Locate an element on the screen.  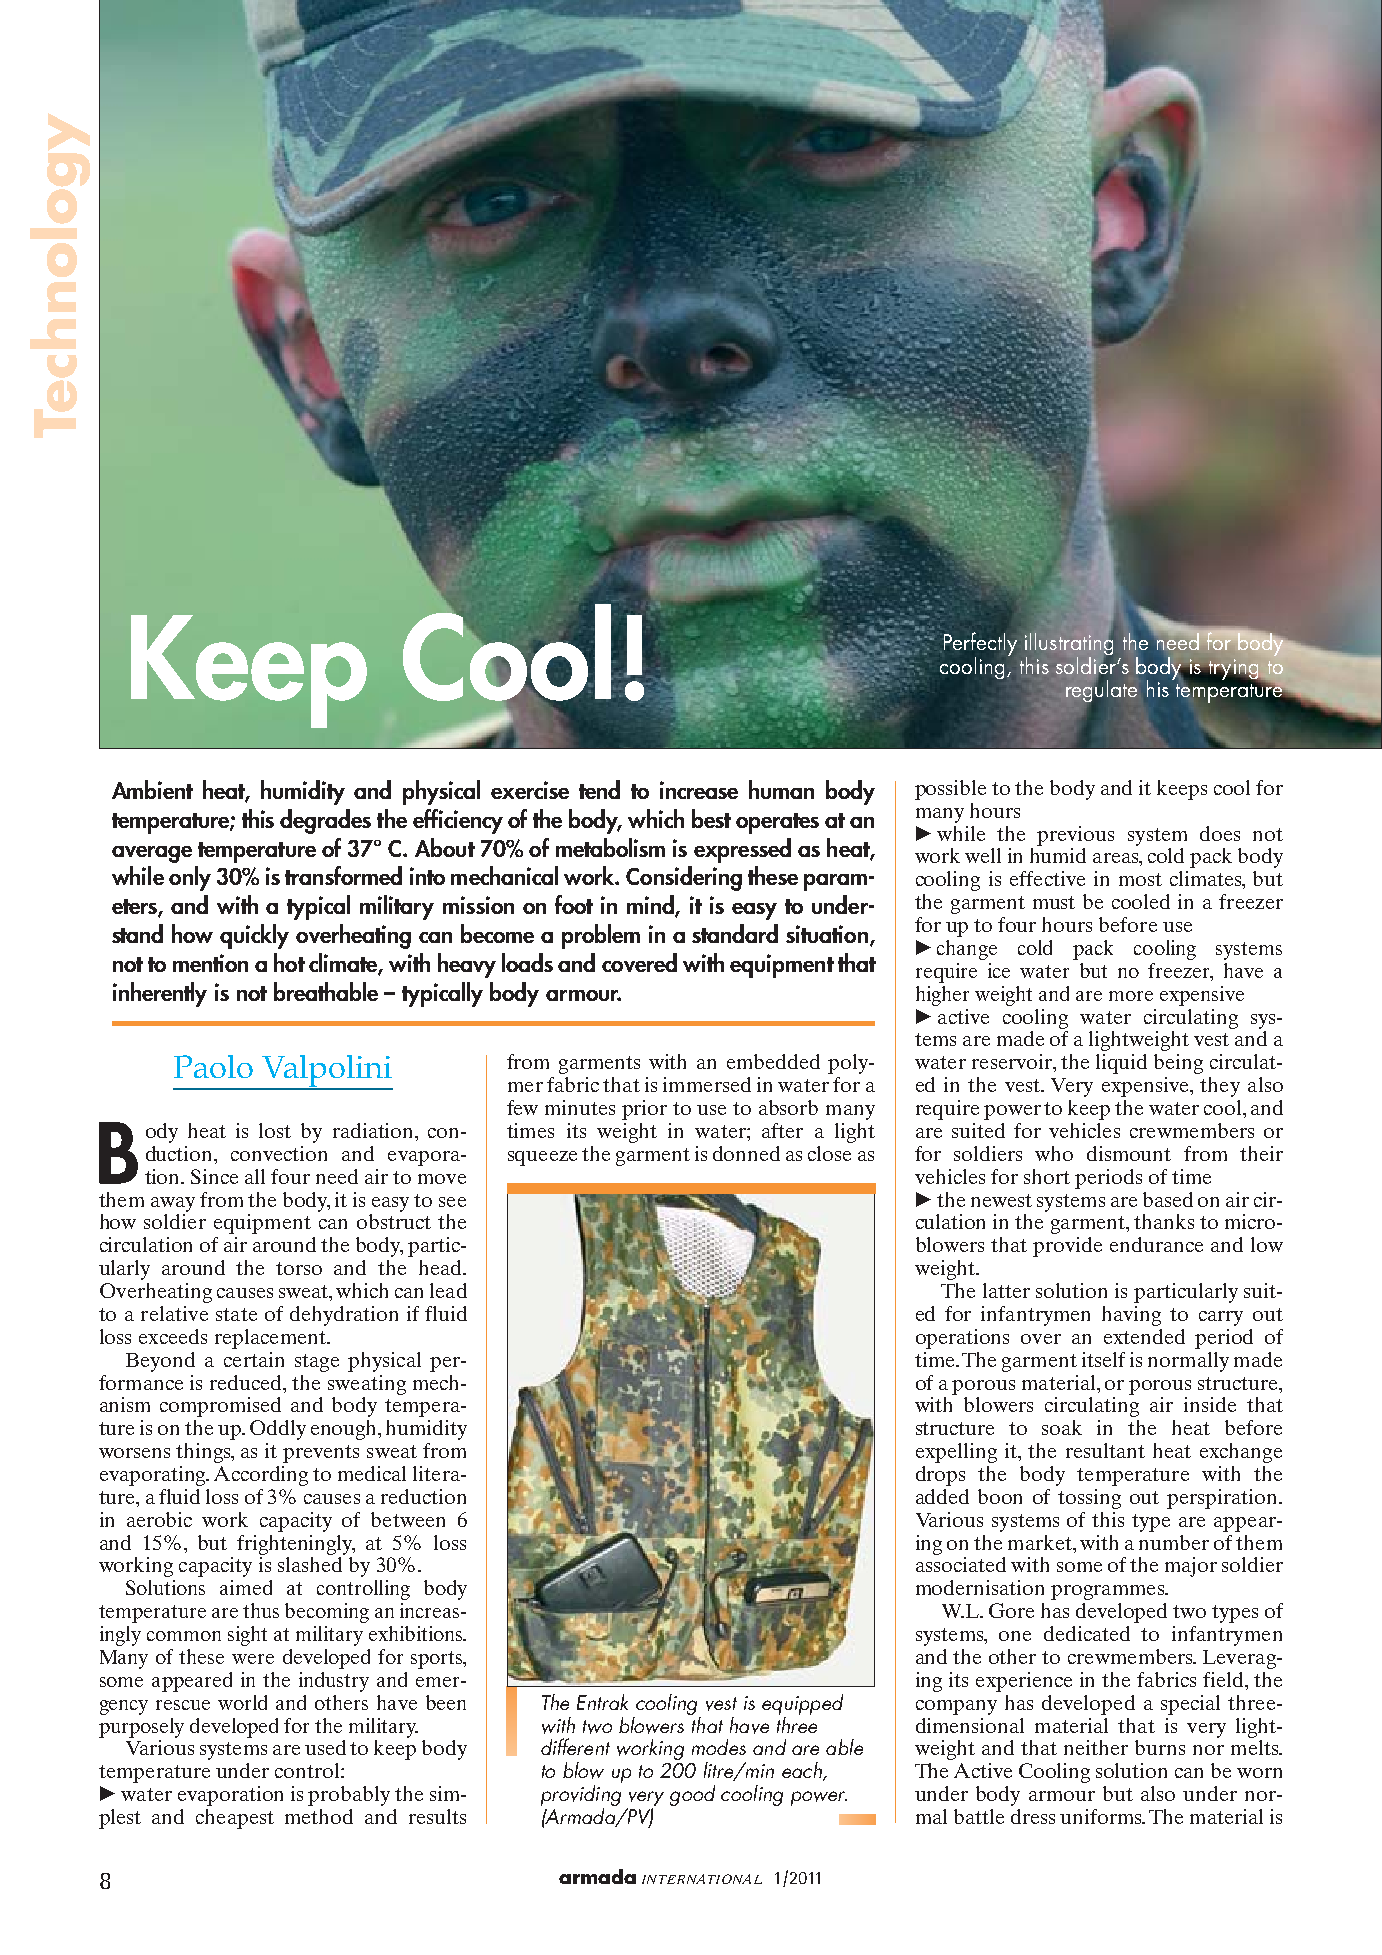
liquid is located at coordinates (1121, 1064).
